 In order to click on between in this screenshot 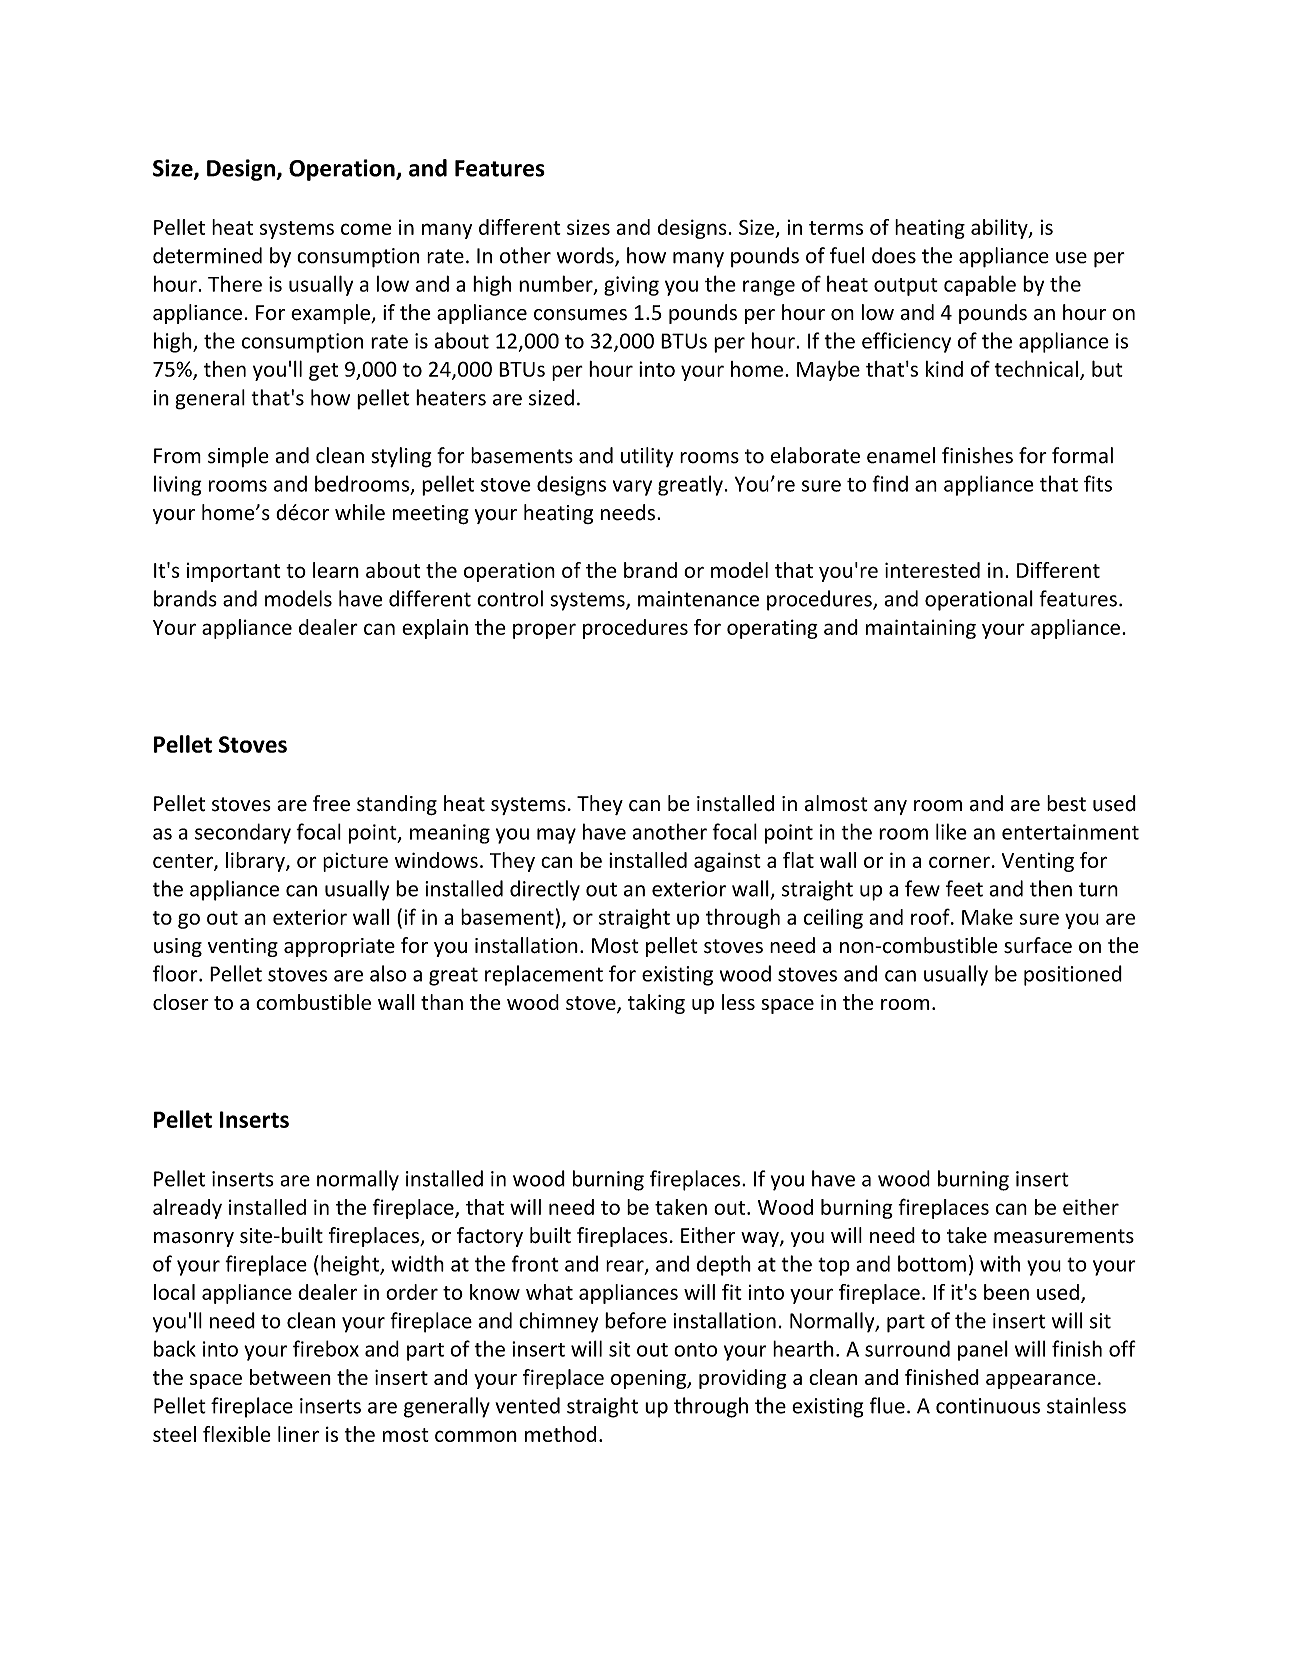, I will do `click(290, 1377)`.
